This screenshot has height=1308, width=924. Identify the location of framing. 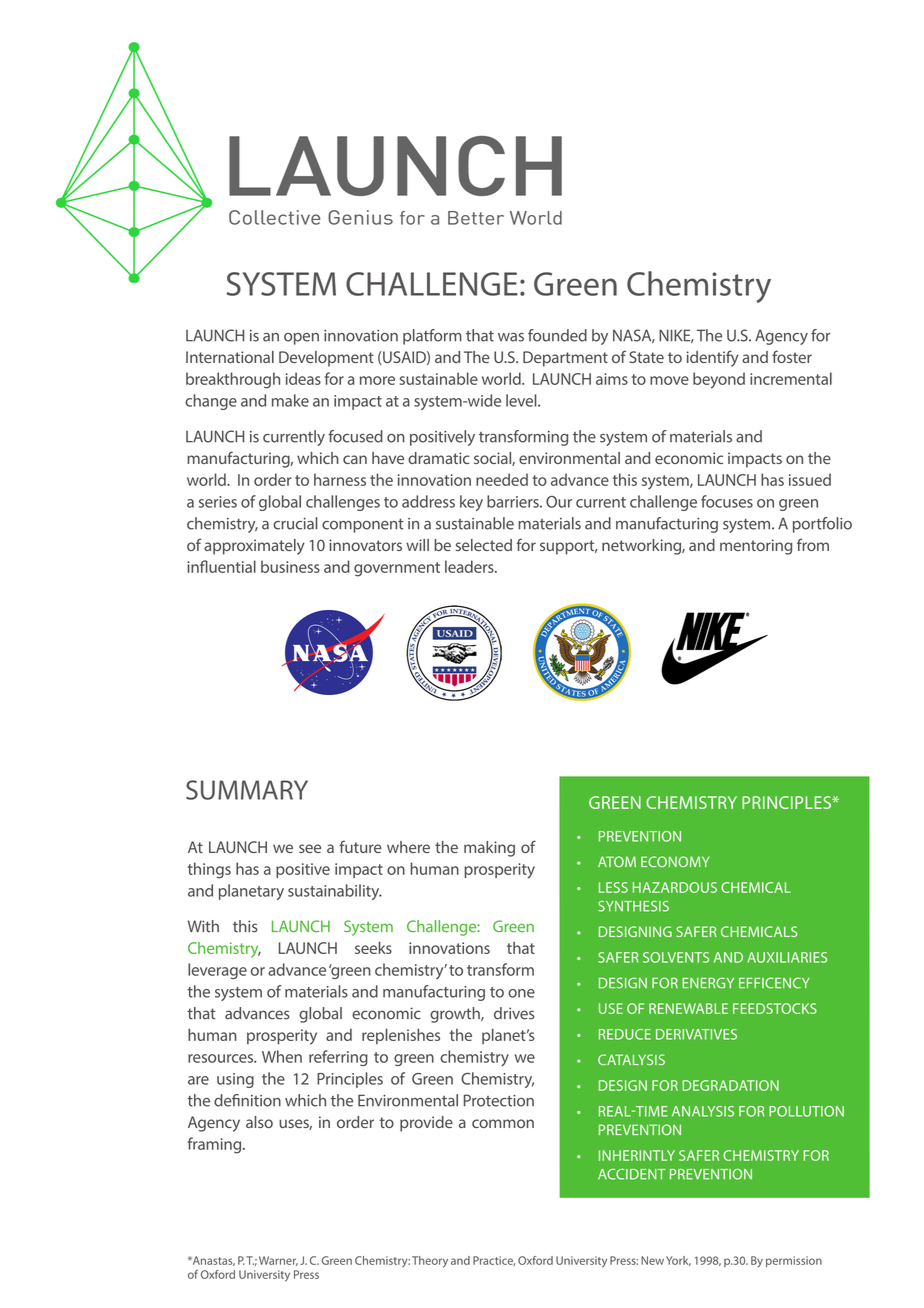
(216, 1145).
